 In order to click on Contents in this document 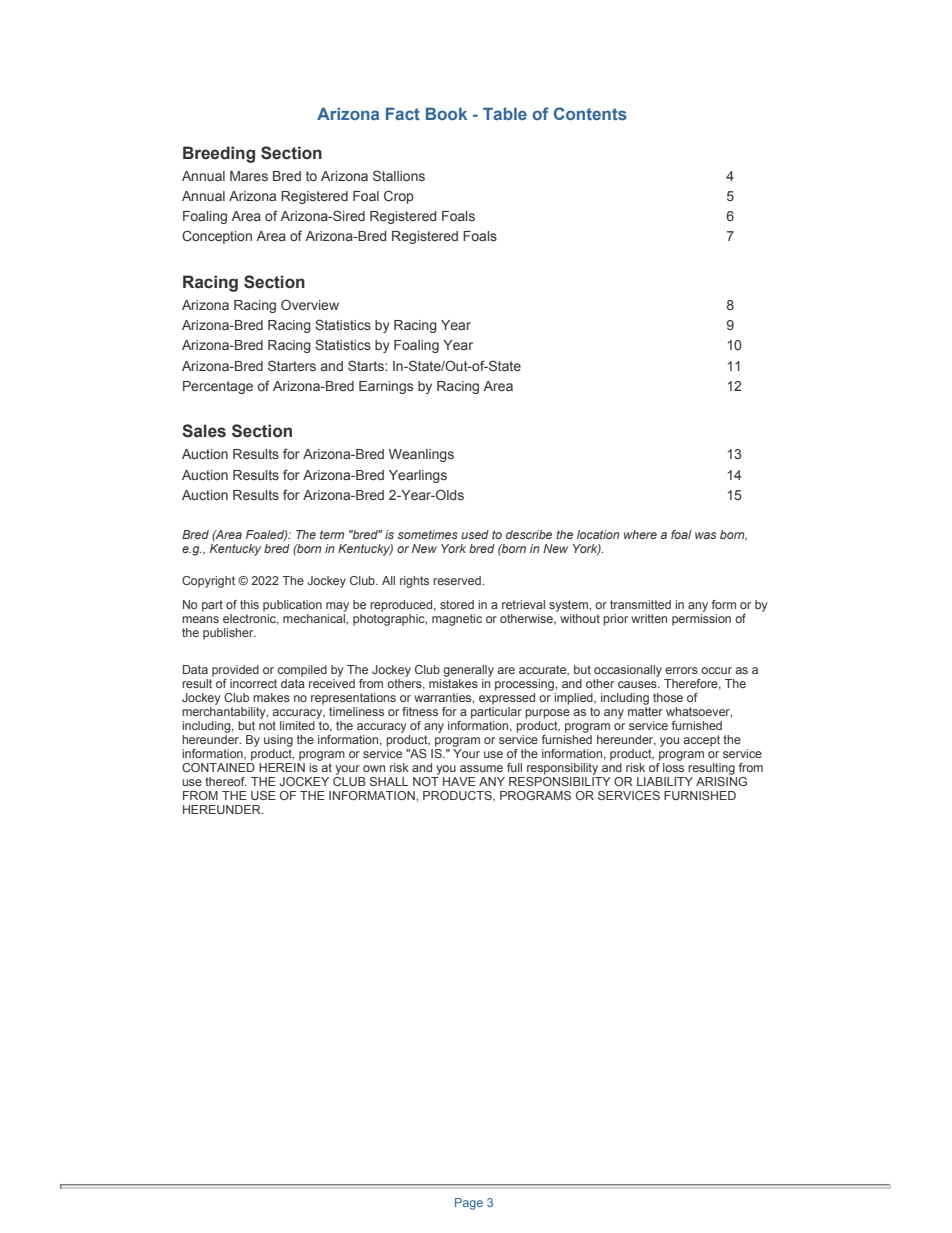, I will do `click(590, 113)`.
